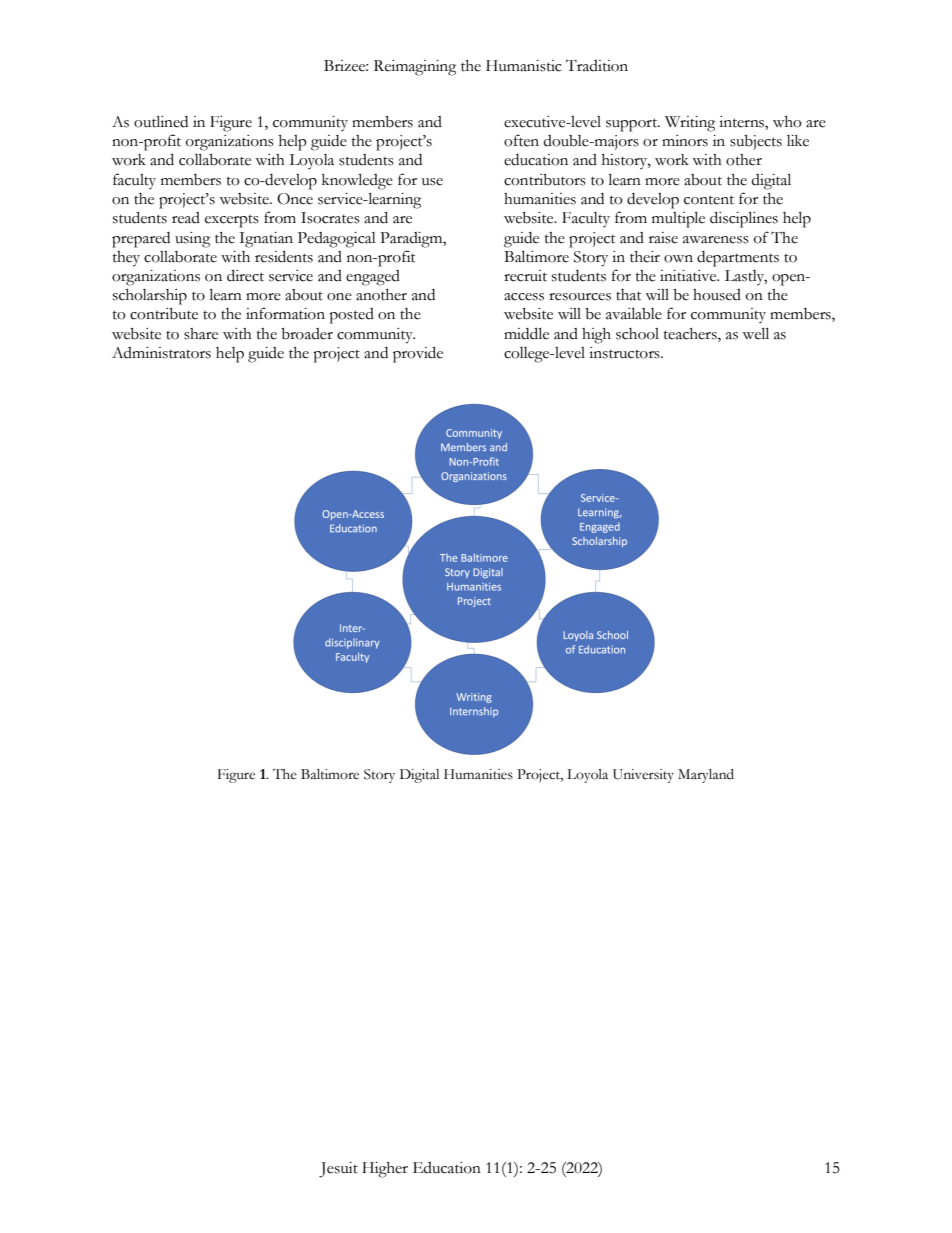  Describe the element at coordinates (526, 333) in the screenshot. I see `middle` at that location.
